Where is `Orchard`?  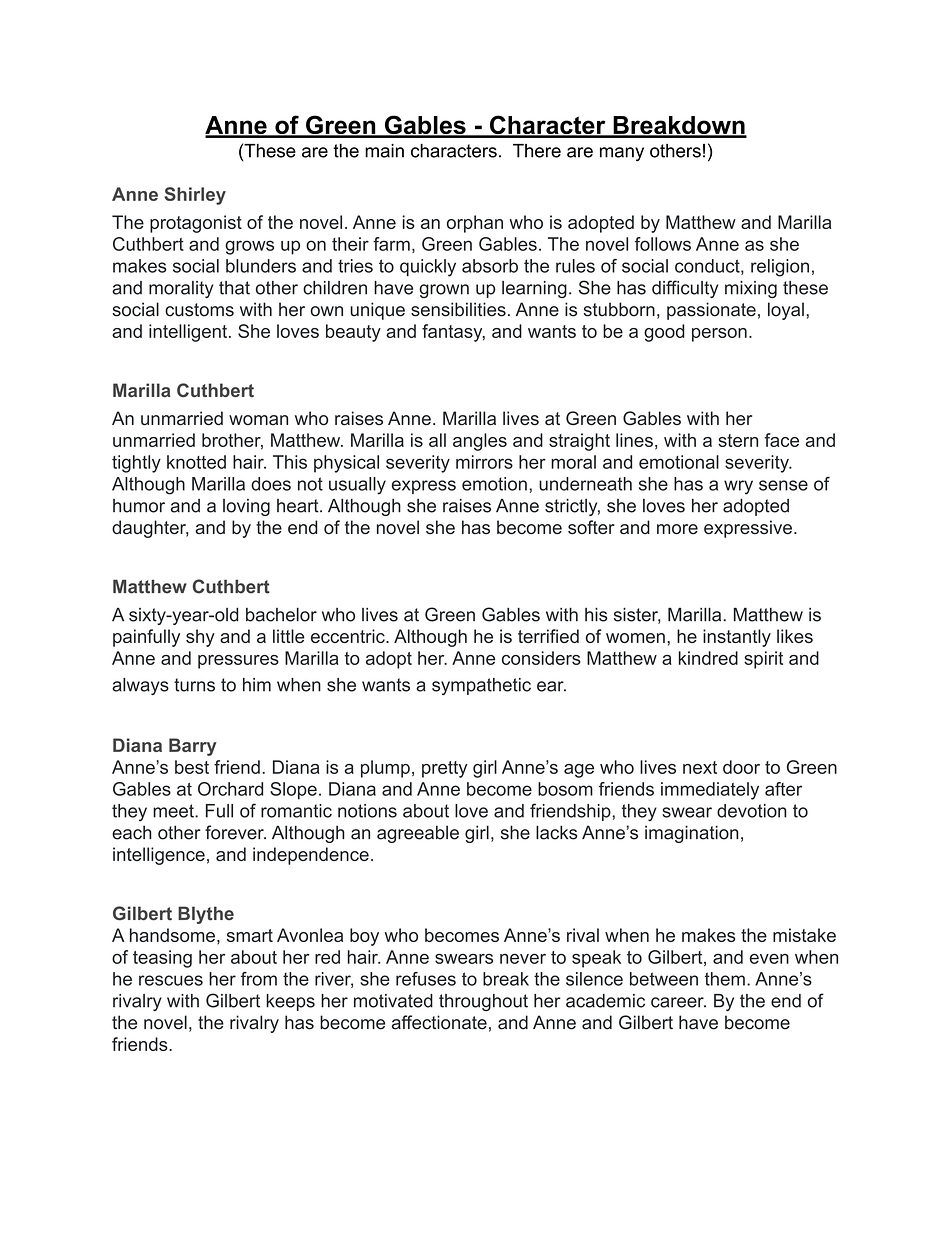 Orchard is located at coordinates (230, 789).
